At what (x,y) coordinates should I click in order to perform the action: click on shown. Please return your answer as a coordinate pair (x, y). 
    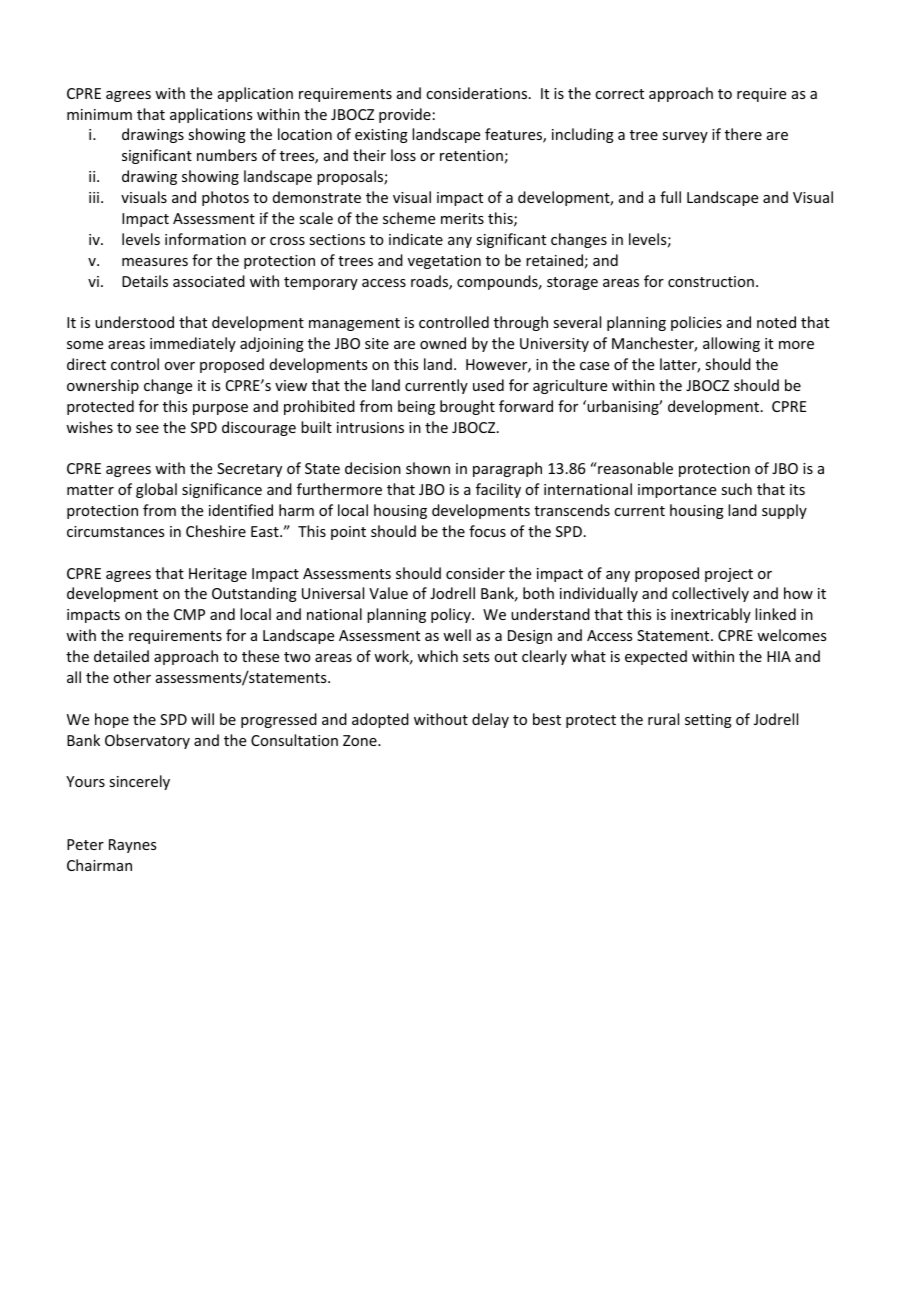
    Looking at the image, I should click on (428, 468).
